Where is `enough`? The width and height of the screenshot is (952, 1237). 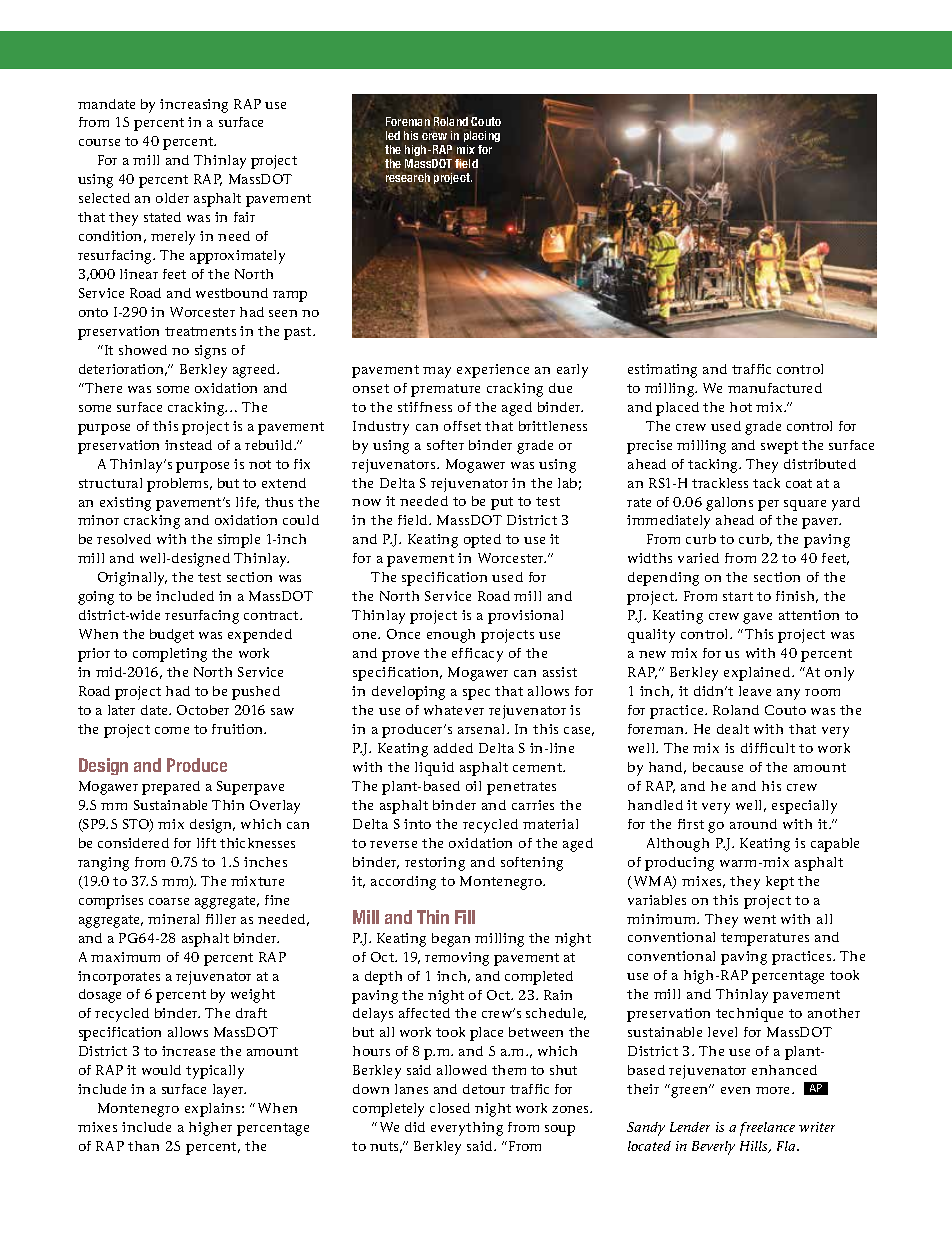 enough is located at coordinates (451, 636).
